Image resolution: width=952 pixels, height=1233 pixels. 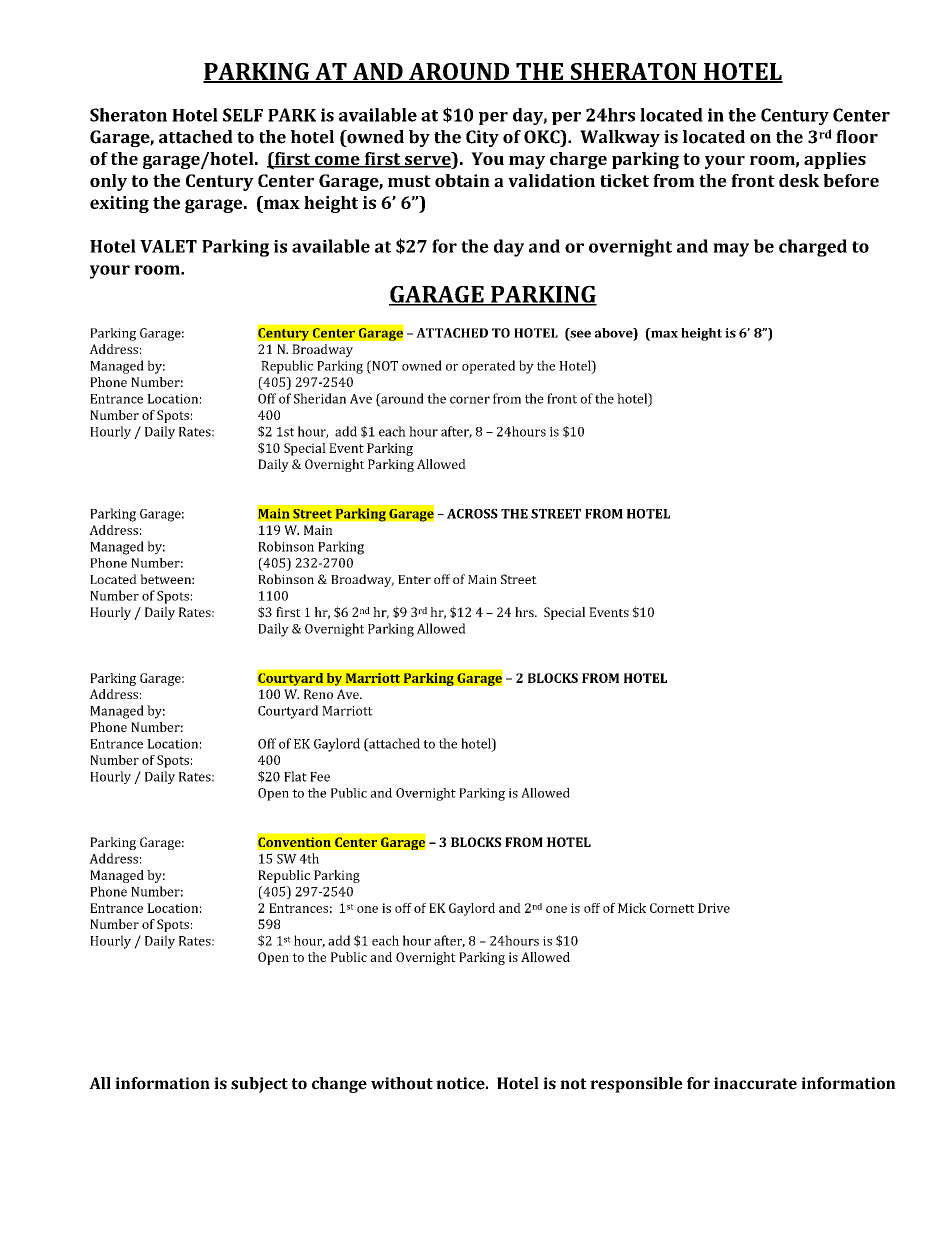 What do you see at coordinates (472, 514) in the page?
I see `ACROSS` at bounding box center [472, 514].
